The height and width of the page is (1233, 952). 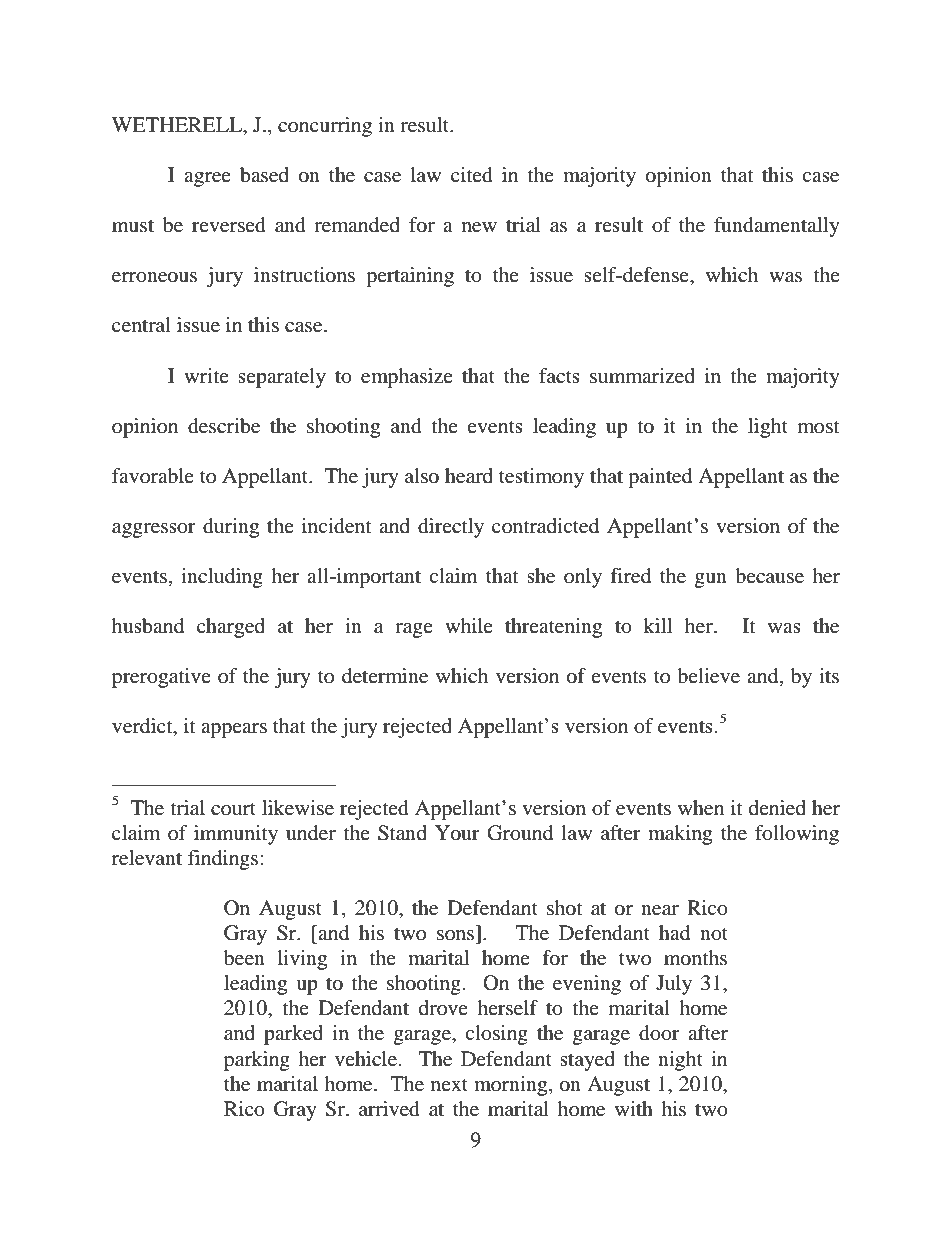 What do you see at coordinates (711, 580) in the page?
I see `gun` at bounding box center [711, 580].
